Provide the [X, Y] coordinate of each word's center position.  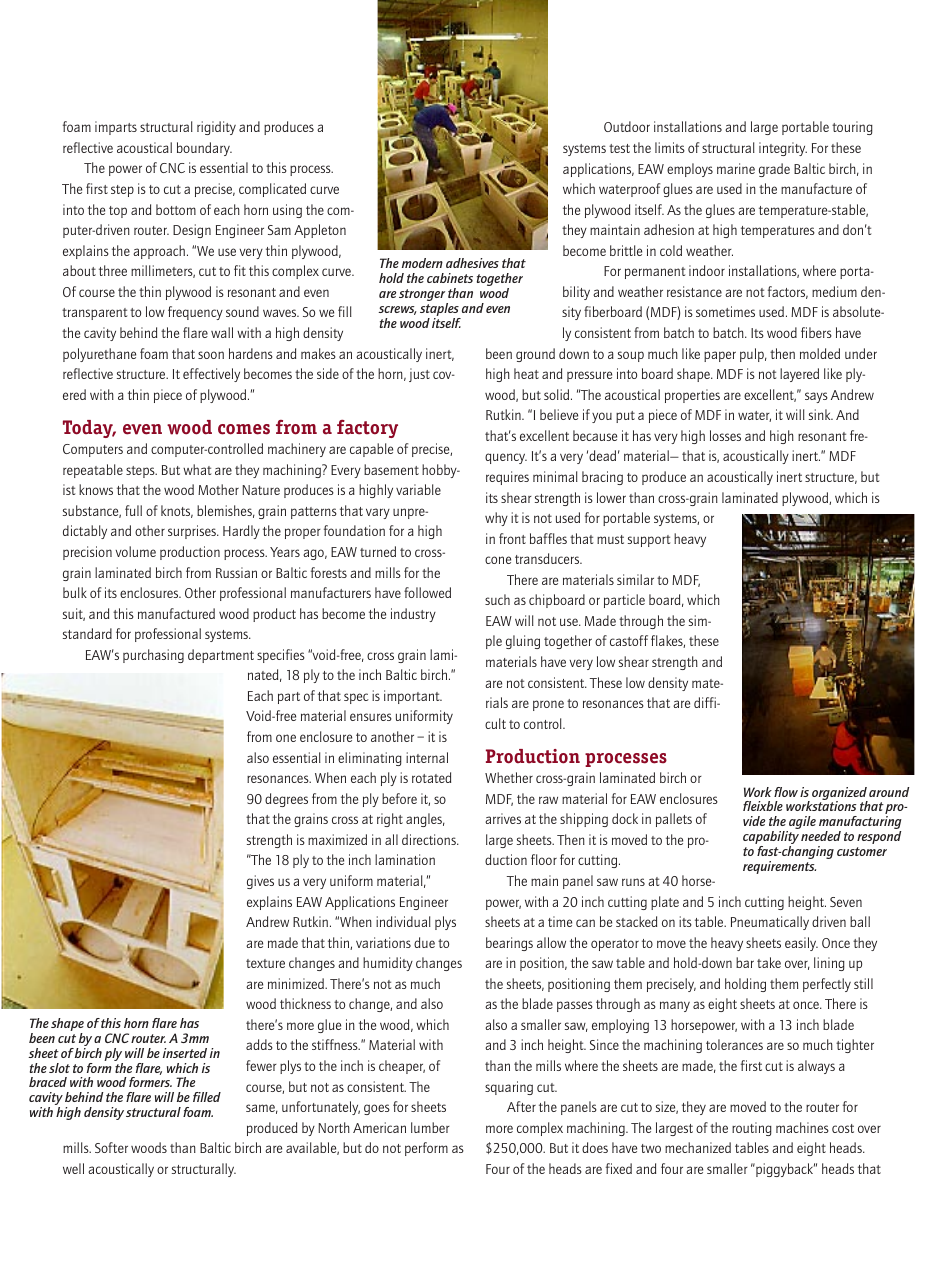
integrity [783, 149]
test [619, 148]
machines [802, 1127]
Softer [111, 1147]
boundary [204, 149]
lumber [430, 1127]
